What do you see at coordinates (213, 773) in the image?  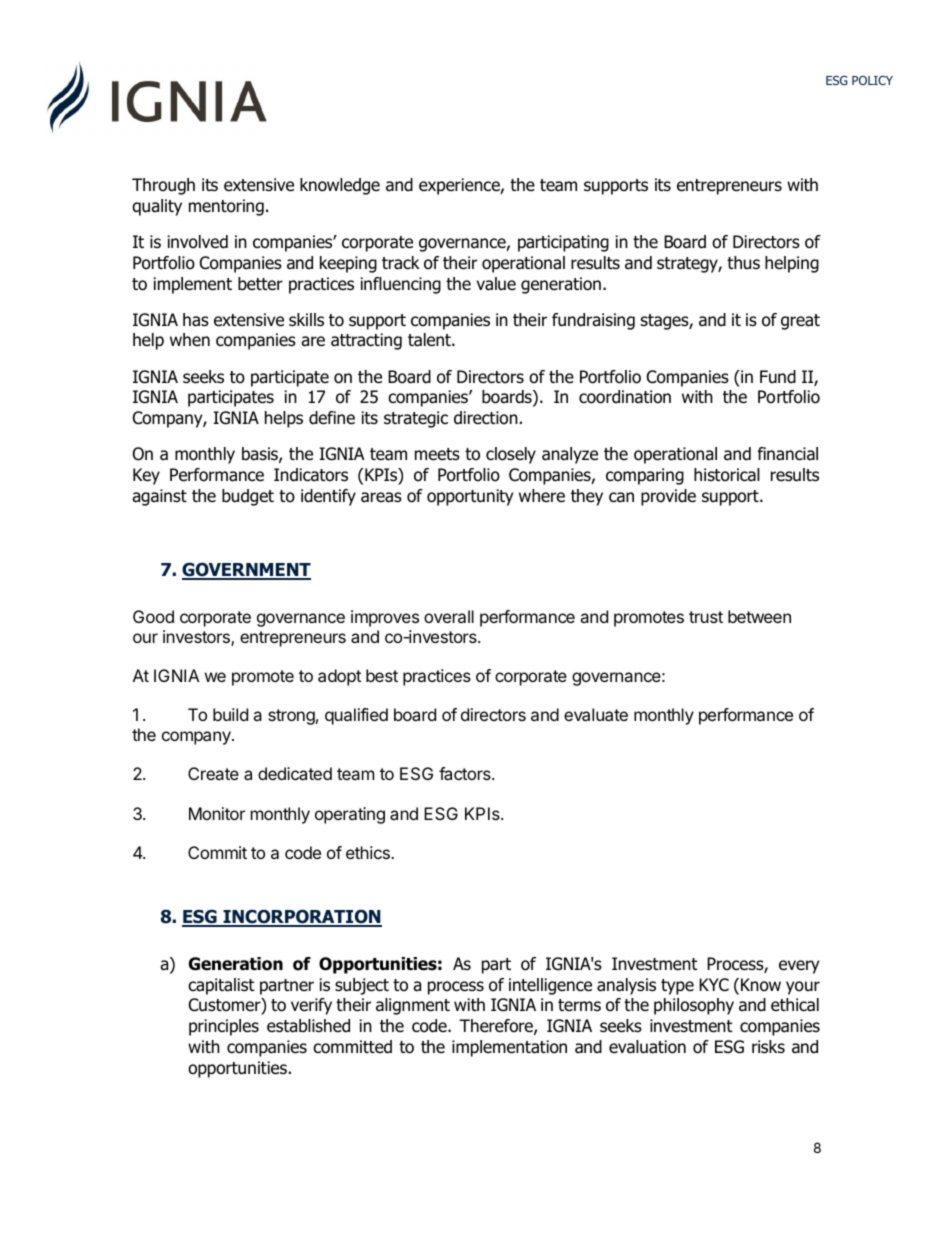 I see `Create` at bounding box center [213, 773].
